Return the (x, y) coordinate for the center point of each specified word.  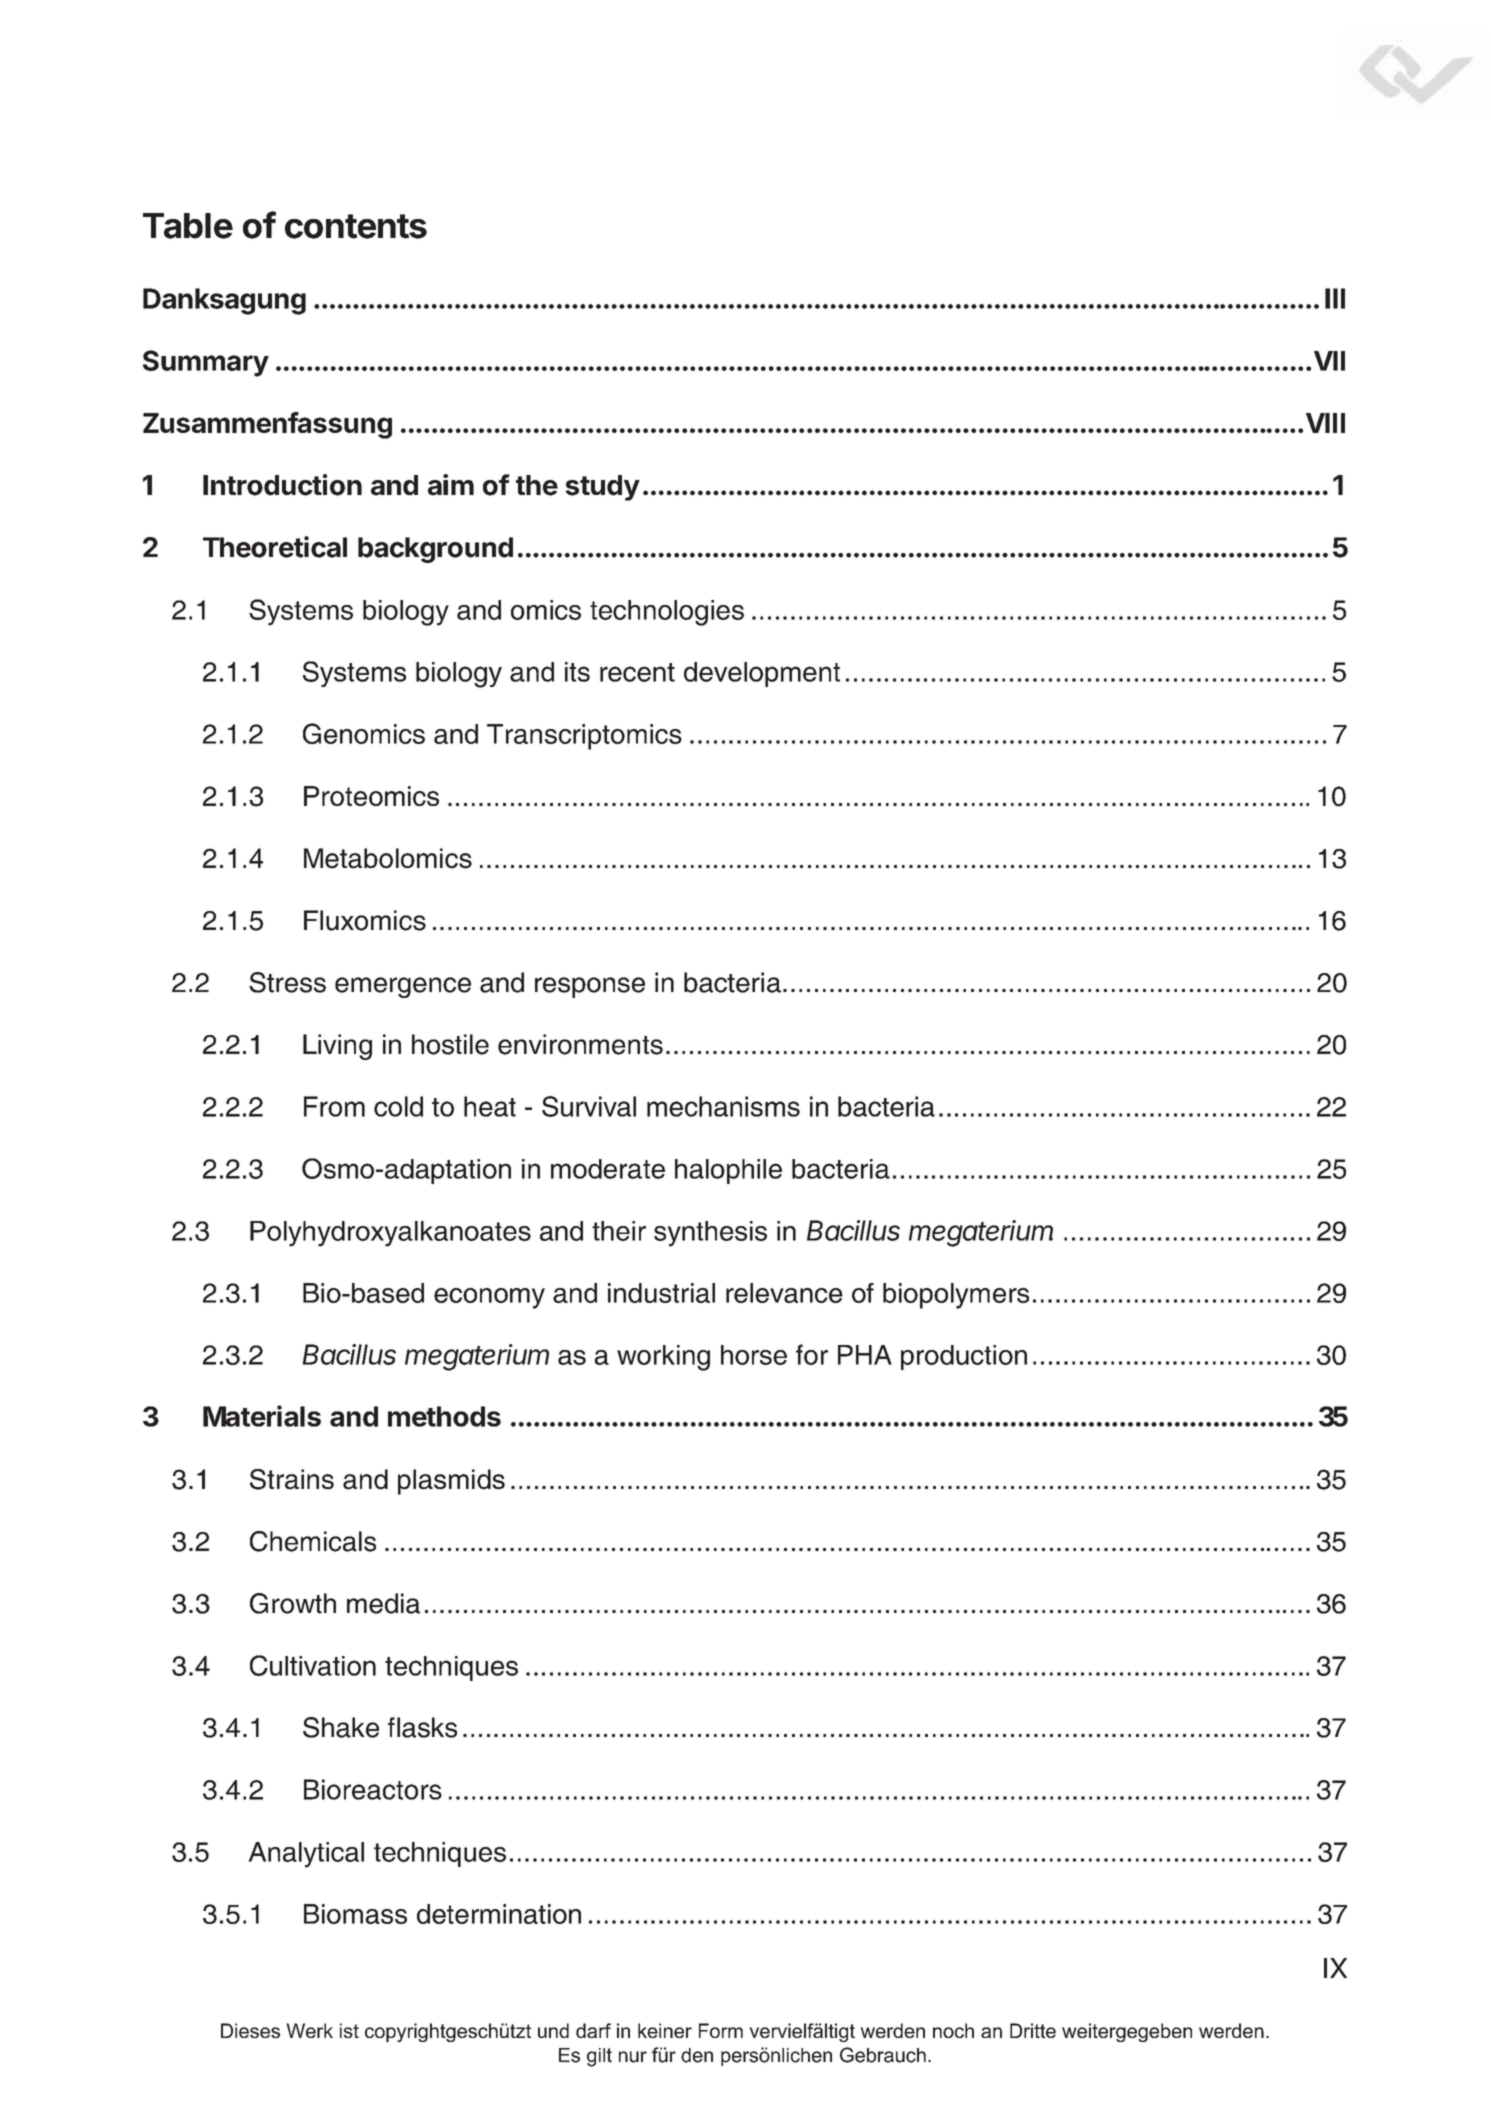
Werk (310, 2030)
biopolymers (956, 1296)
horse (754, 1355)
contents (356, 226)
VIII (1325, 423)
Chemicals (313, 1541)
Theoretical (275, 547)
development (762, 674)
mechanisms (723, 1106)
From (334, 1106)
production (964, 1357)
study (602, 488)
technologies (667, 613)
